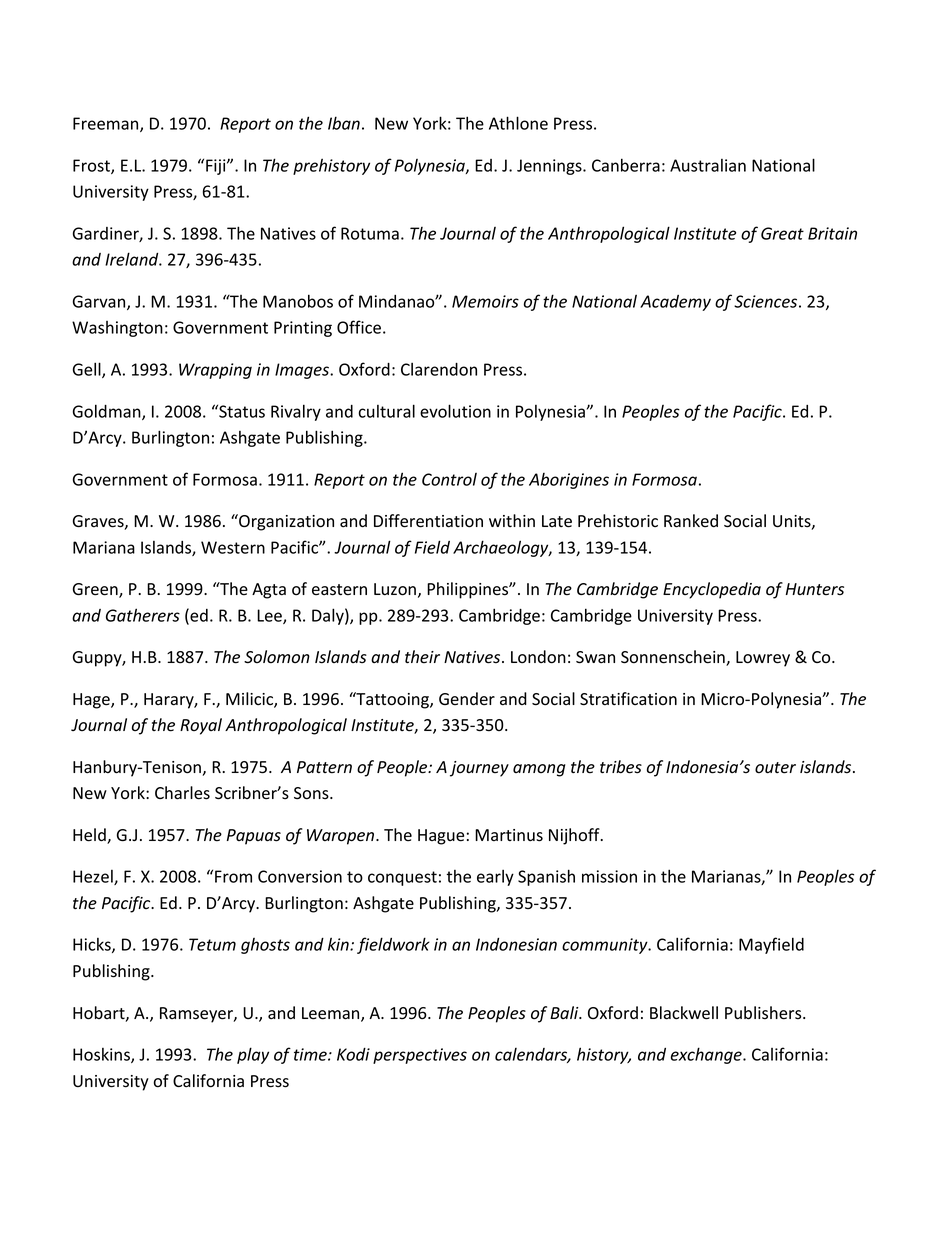  What do you see at coordinates (550, 167) in the document?
I see `Jennings` at bounding box center [550, 167].
